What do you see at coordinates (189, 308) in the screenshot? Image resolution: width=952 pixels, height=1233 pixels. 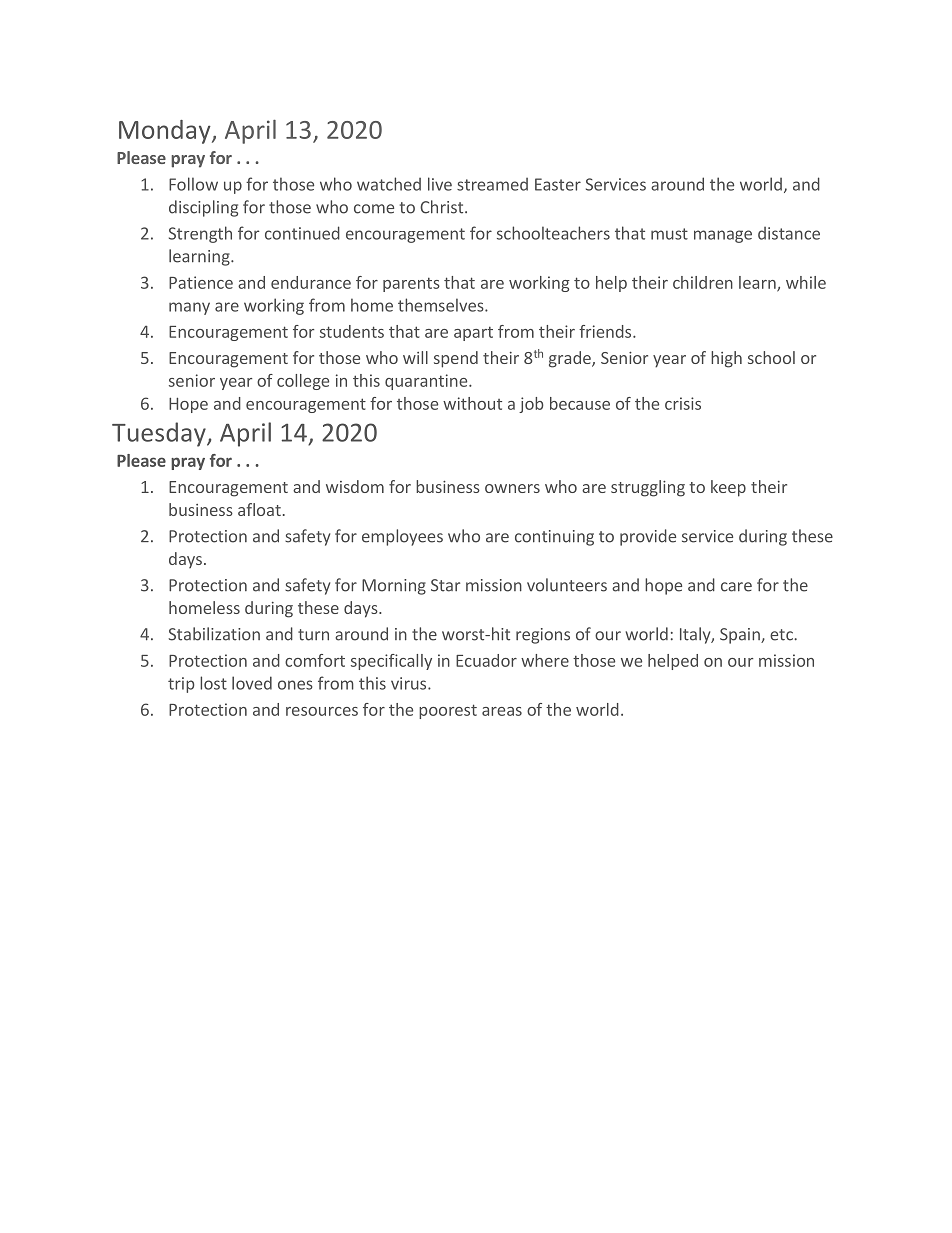 I see `many` at bounding box center [189, 308].
